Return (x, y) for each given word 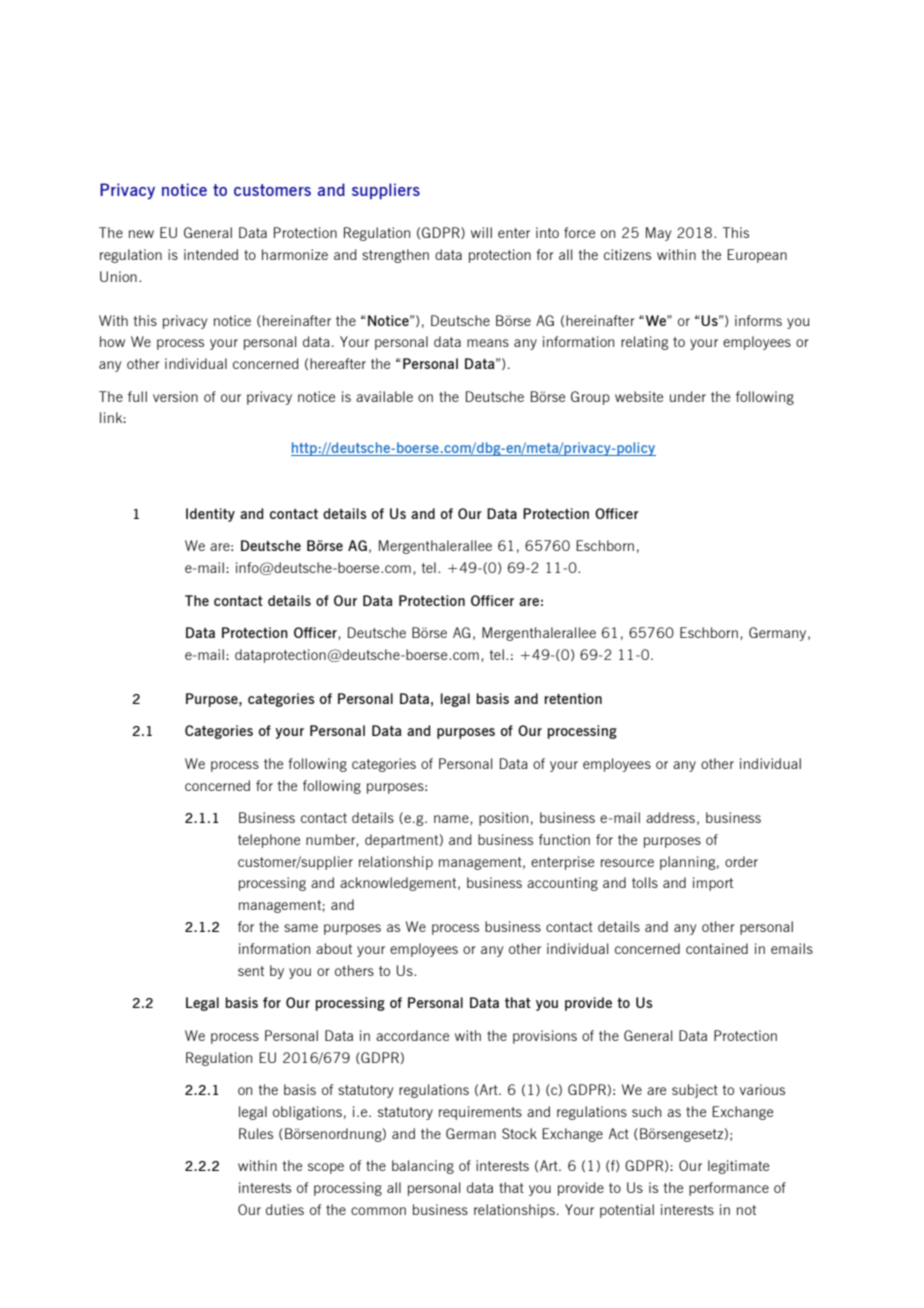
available (384, 396)
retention (573, 698)
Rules (256, 1133)
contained (717, 948)
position (503, 819)
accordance (412, 1035)
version (175, 396)
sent (251, 971)
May (658, 234)
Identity (210, 515)
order (741, 861)
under (688, 396)
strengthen (395, 256)
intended (211, 254)
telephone (269, 841)
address (670, 817)
